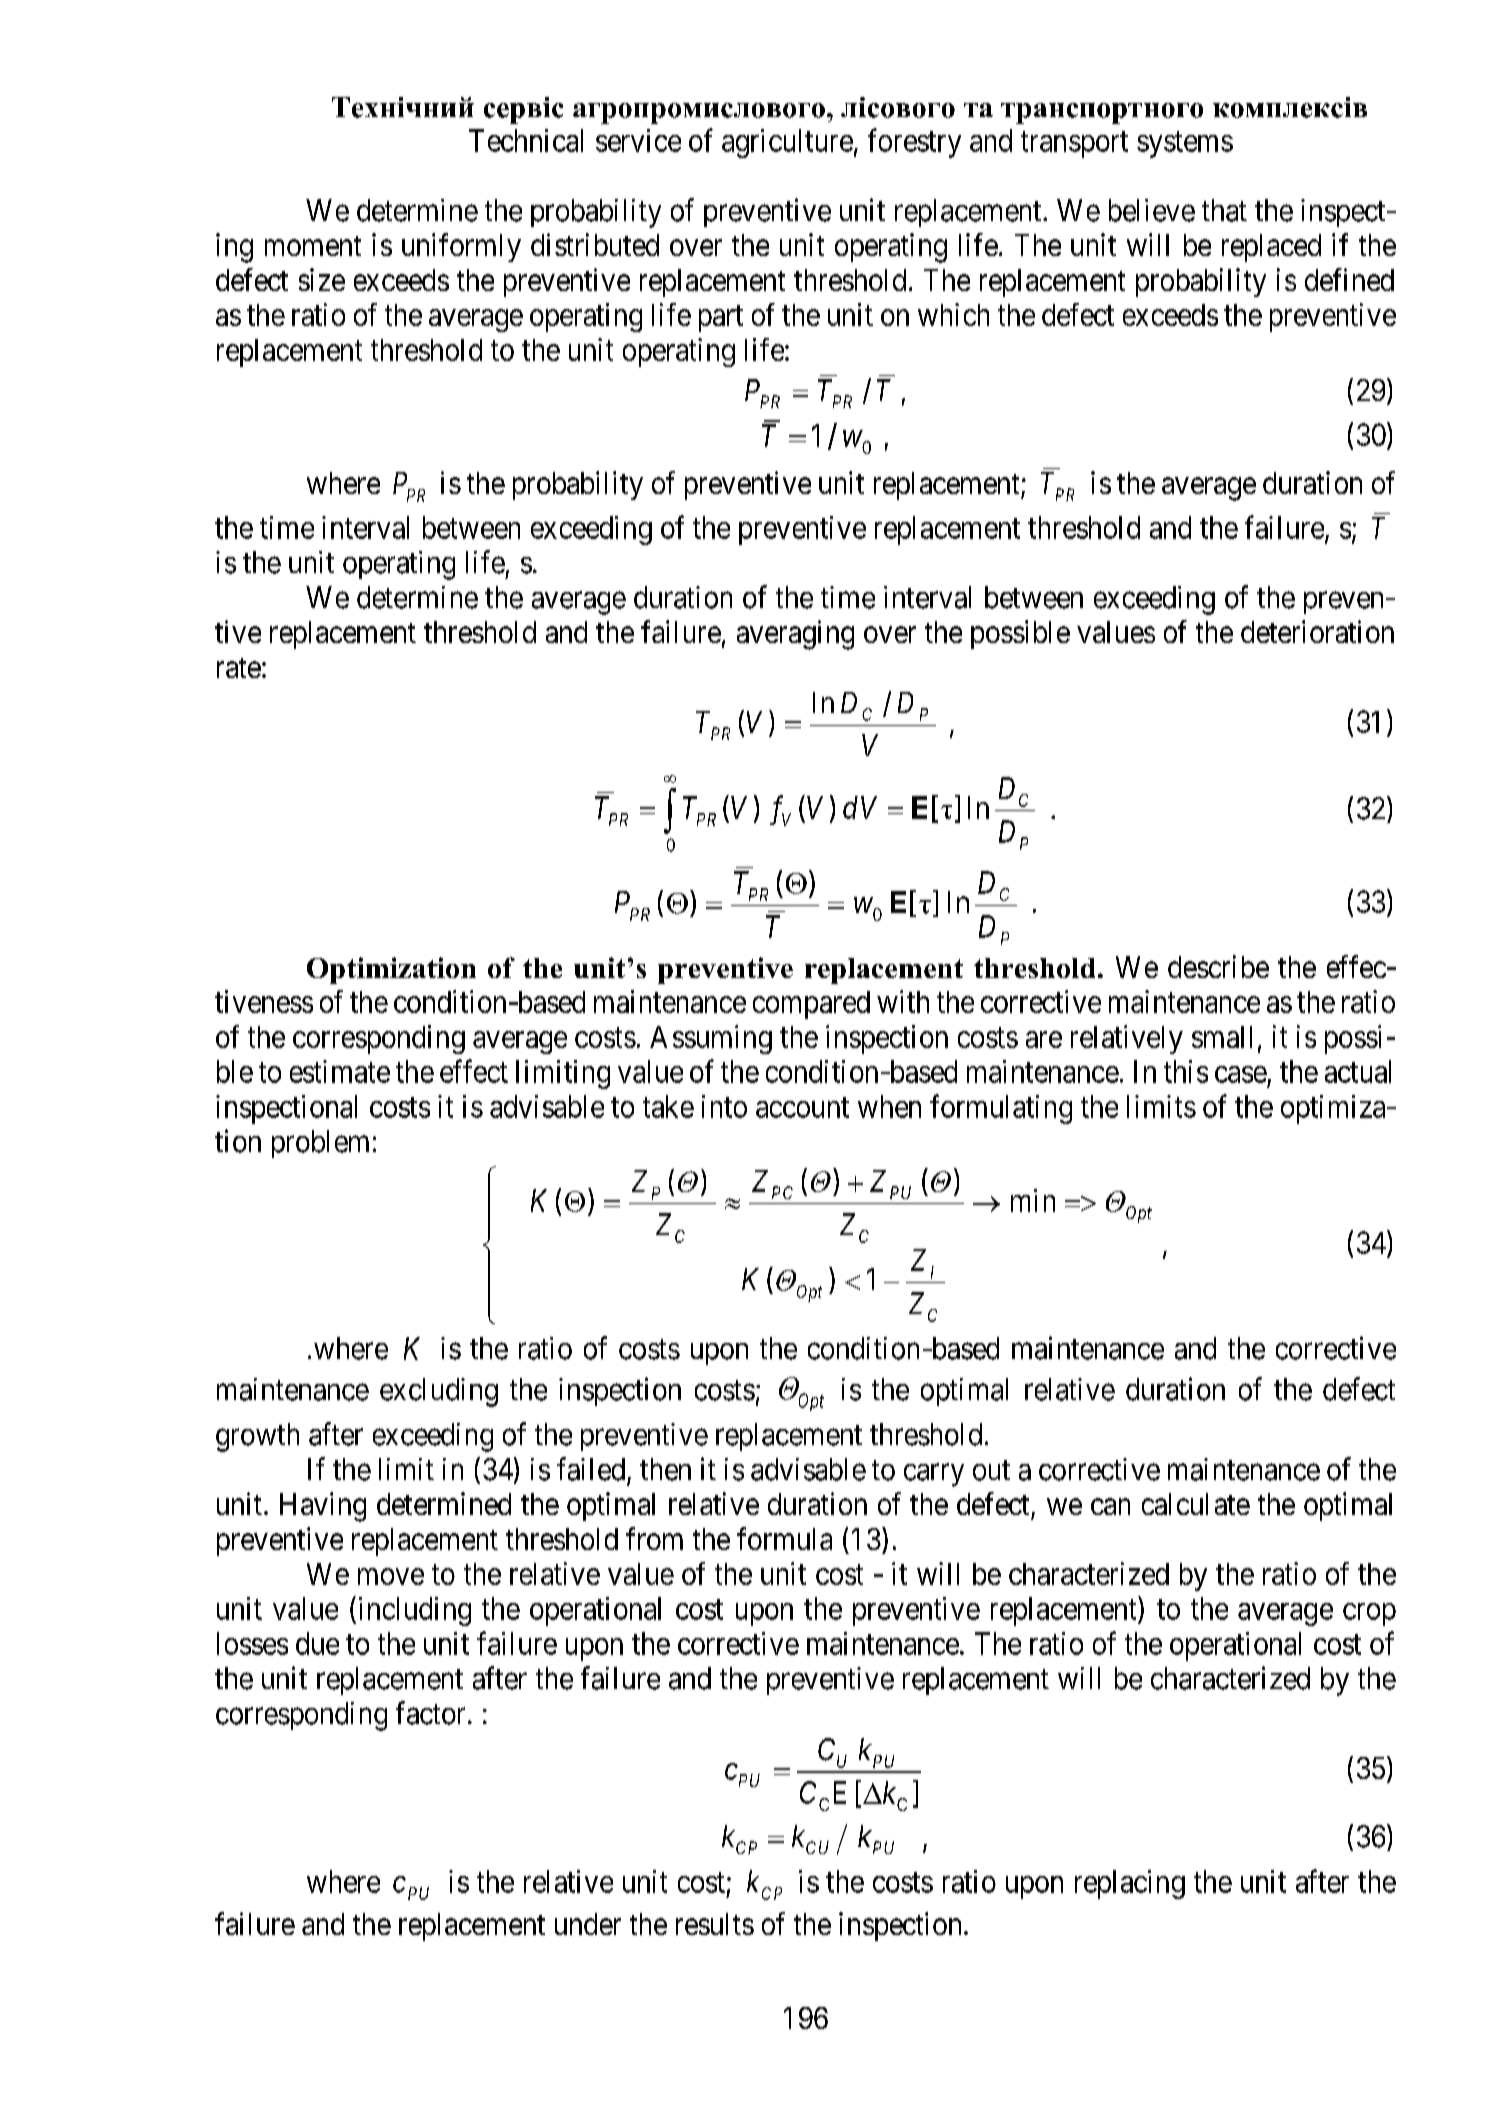 Image resolution: width=1503 pixels, height=2126 pixels. Describe the element at coordinates (430, 1713) in the document. I see `factor` at that location.
